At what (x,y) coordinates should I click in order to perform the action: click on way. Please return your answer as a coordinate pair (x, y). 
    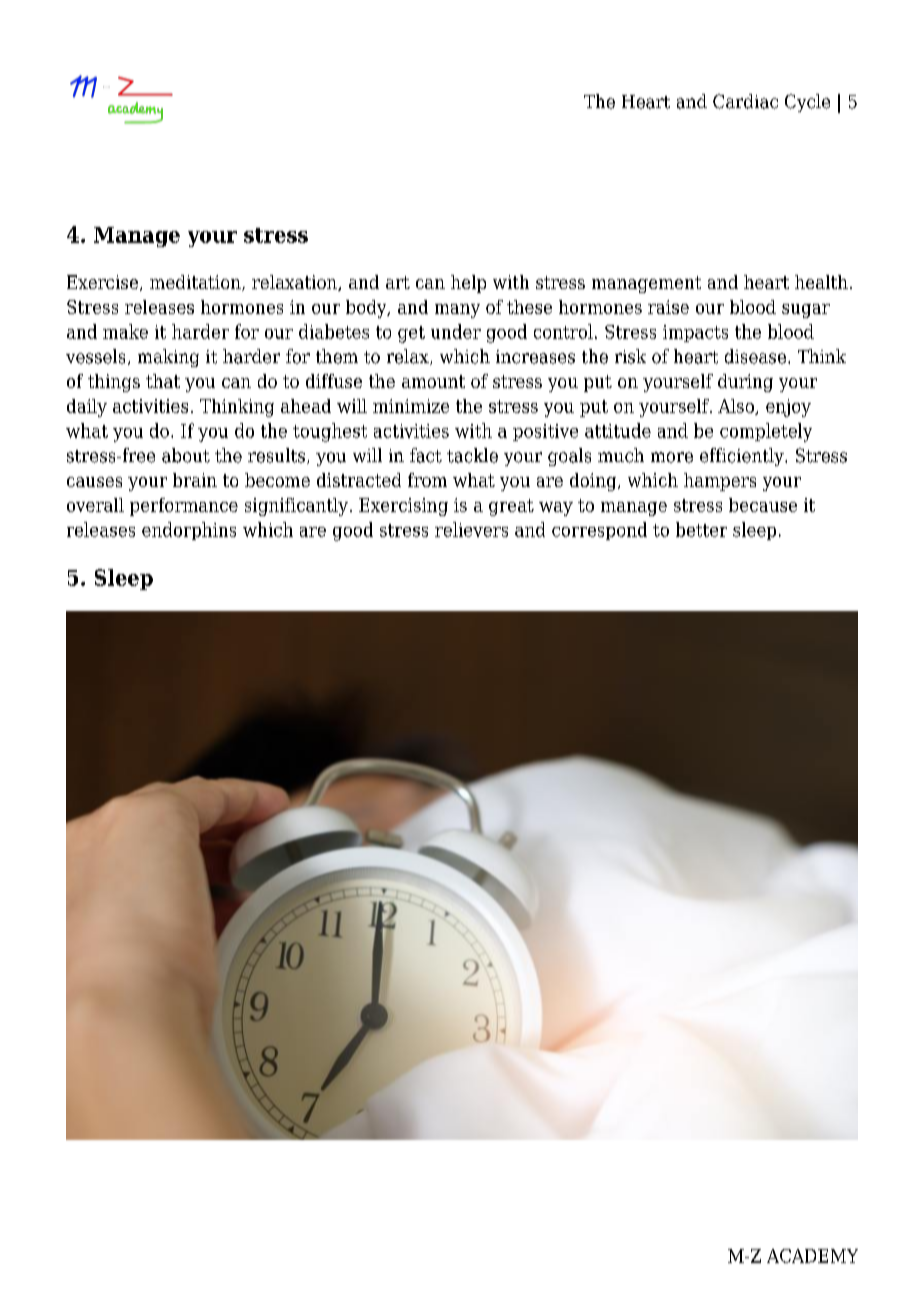
    Looking at the image, I should click on (556, 509).
